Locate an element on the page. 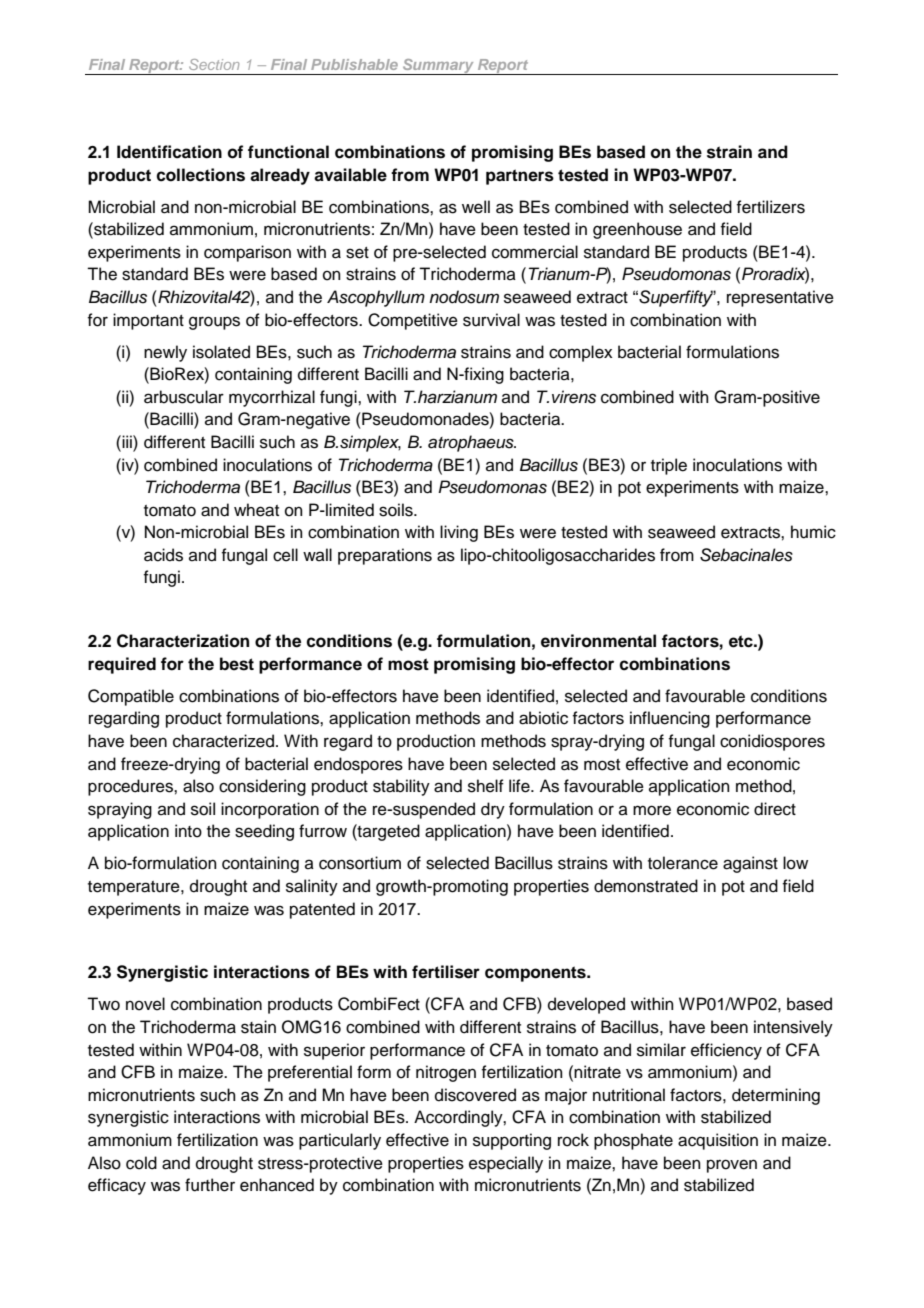 This page has width=924, height=1308. Section is located at coordinates (214, 64).
